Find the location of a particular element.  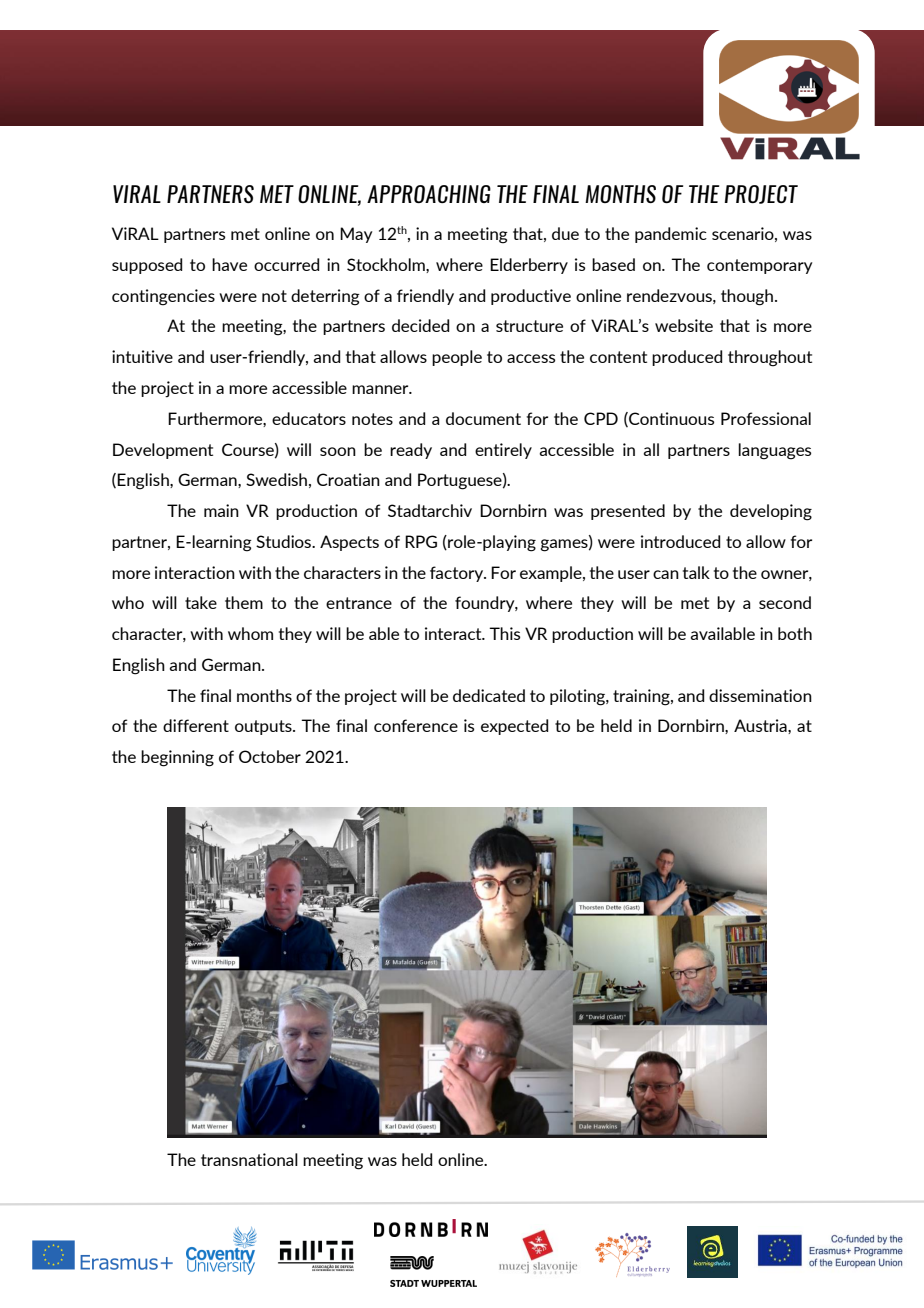

dissemination is located at coordinates (760, 695).
